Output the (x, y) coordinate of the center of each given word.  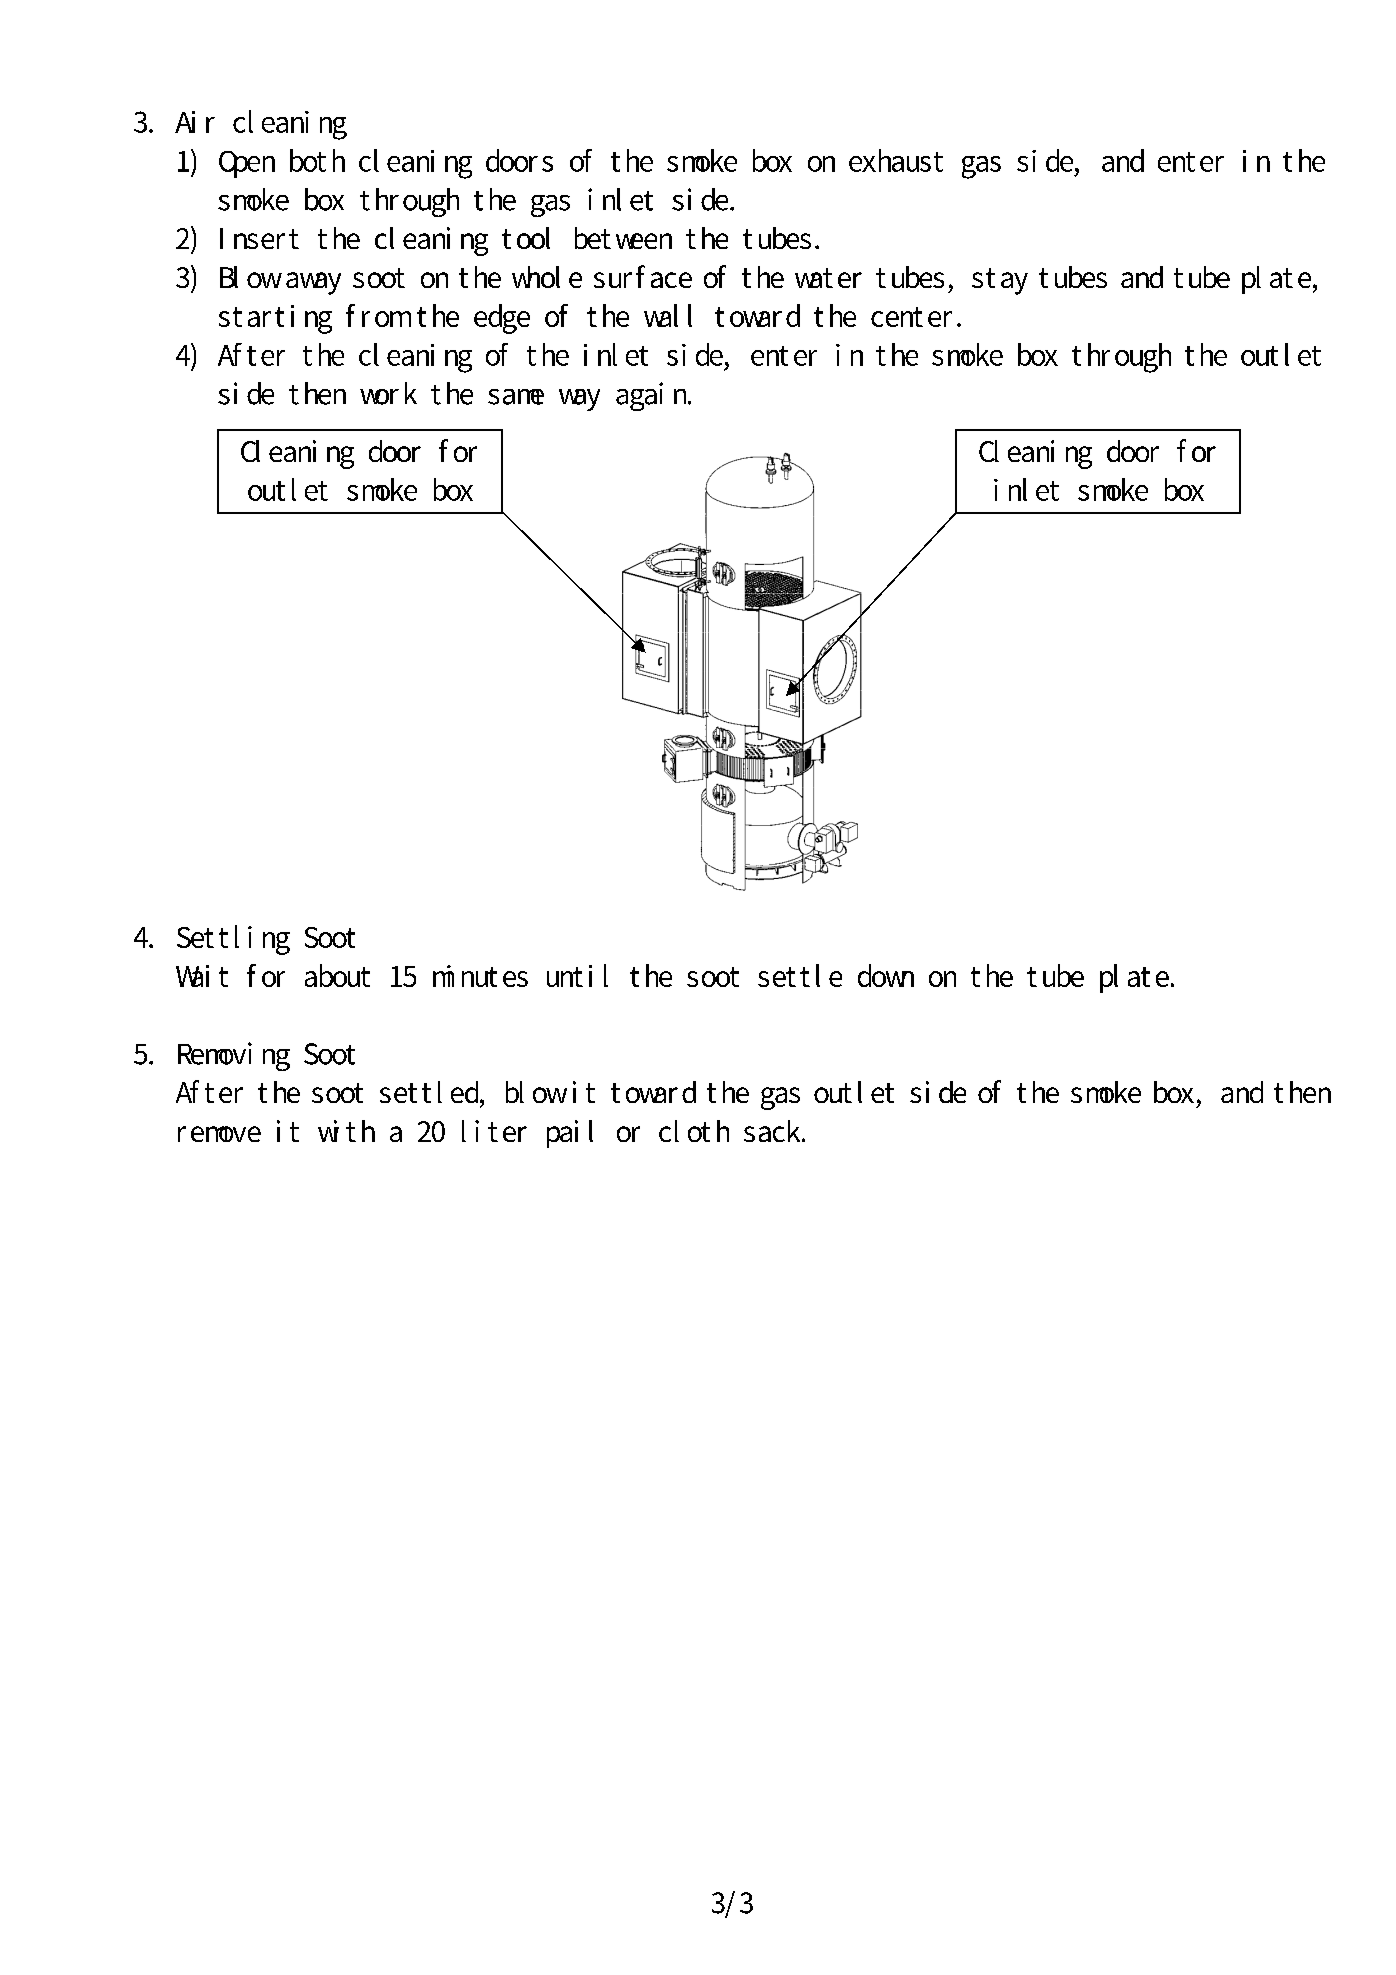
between (623, 238)
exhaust (896, 160)
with (346, 1131)
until (577, 975)
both (317, 160)
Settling (233, 940)
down (886, 975)
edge (502, 319)
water (828, 278)
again (653, 396)
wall (668, 315)
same (516, 397)
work (388, 393)
